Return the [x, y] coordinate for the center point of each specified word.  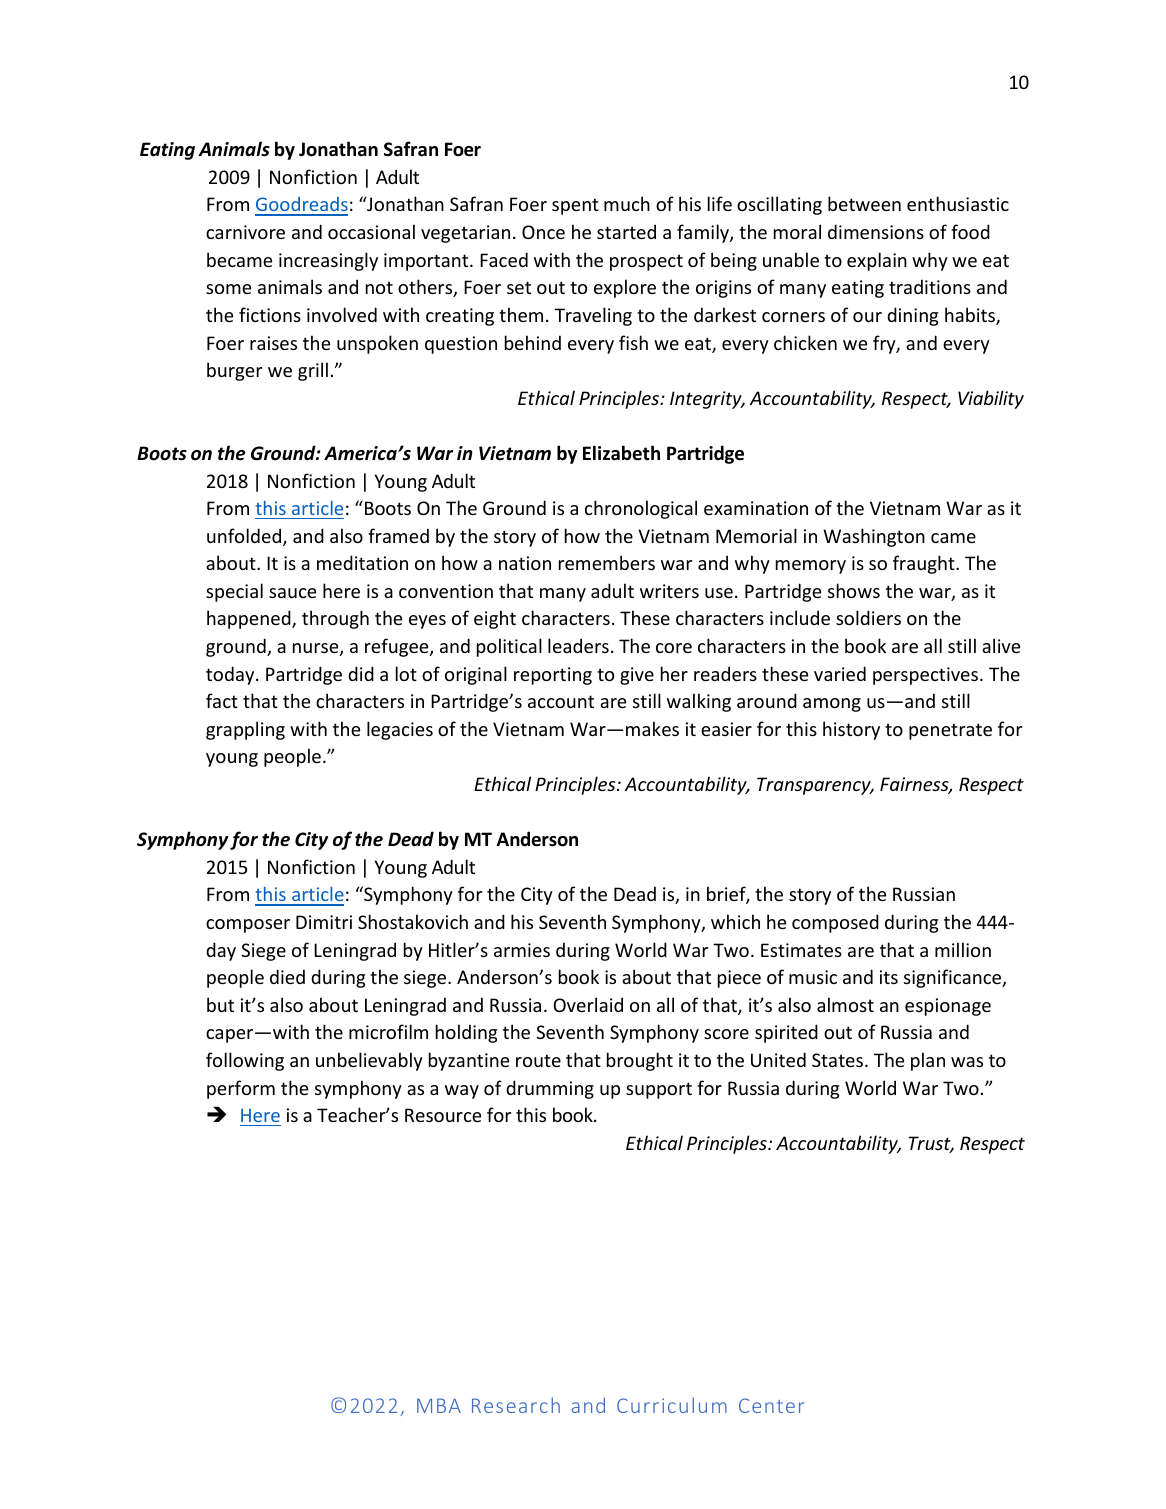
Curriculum [672, 1405]
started [626, 231]
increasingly [328, 261]
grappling [245, 730]
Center [771, 1405]
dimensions [876, 231]
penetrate [950, 731]
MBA [439, 1405]
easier [726, 729]
